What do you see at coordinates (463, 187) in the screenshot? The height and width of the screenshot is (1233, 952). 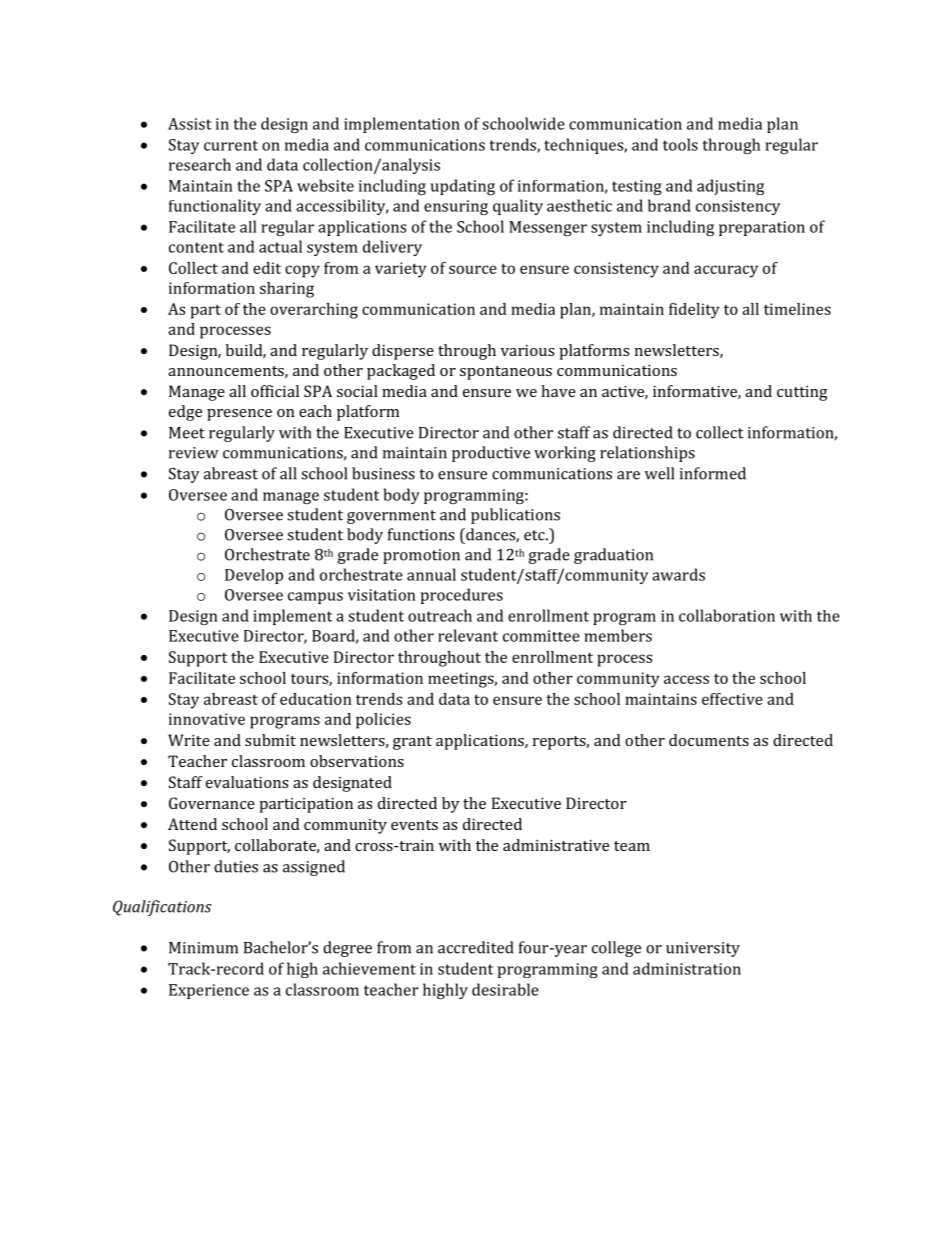 I see `updating` at bounding box center [463, 187].
